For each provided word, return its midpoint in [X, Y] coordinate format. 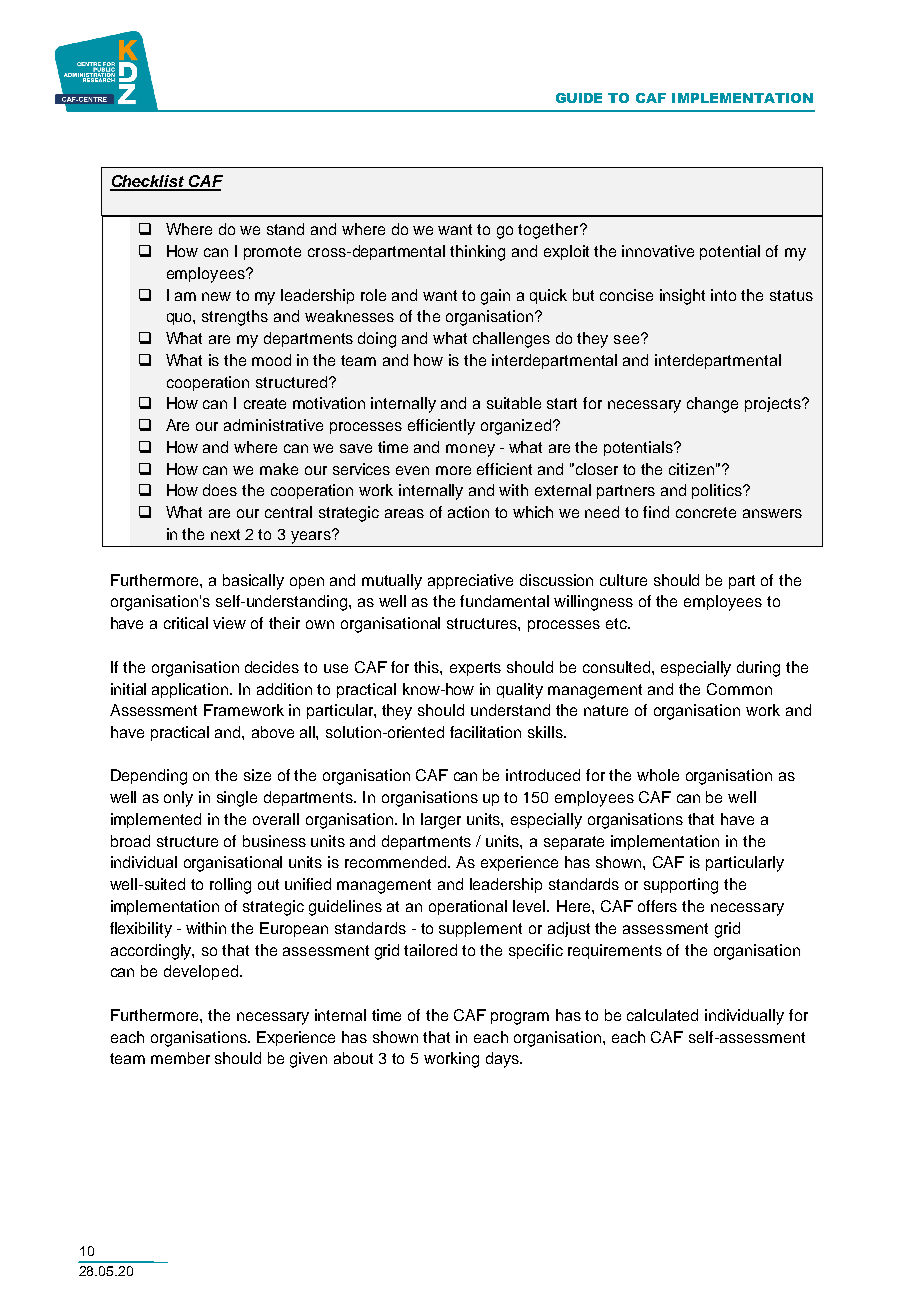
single [237, 799]
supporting [681, 886]
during [758, 669]
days [503, 1060]
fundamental [504, 601]
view [229, 623]
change [712, 405]
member [180, 1058]
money [470, 450]
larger [441, 821]
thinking [477, 253]
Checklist [148, 182]
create [265, 403]
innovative [658, 251]
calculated [662, 1015]
